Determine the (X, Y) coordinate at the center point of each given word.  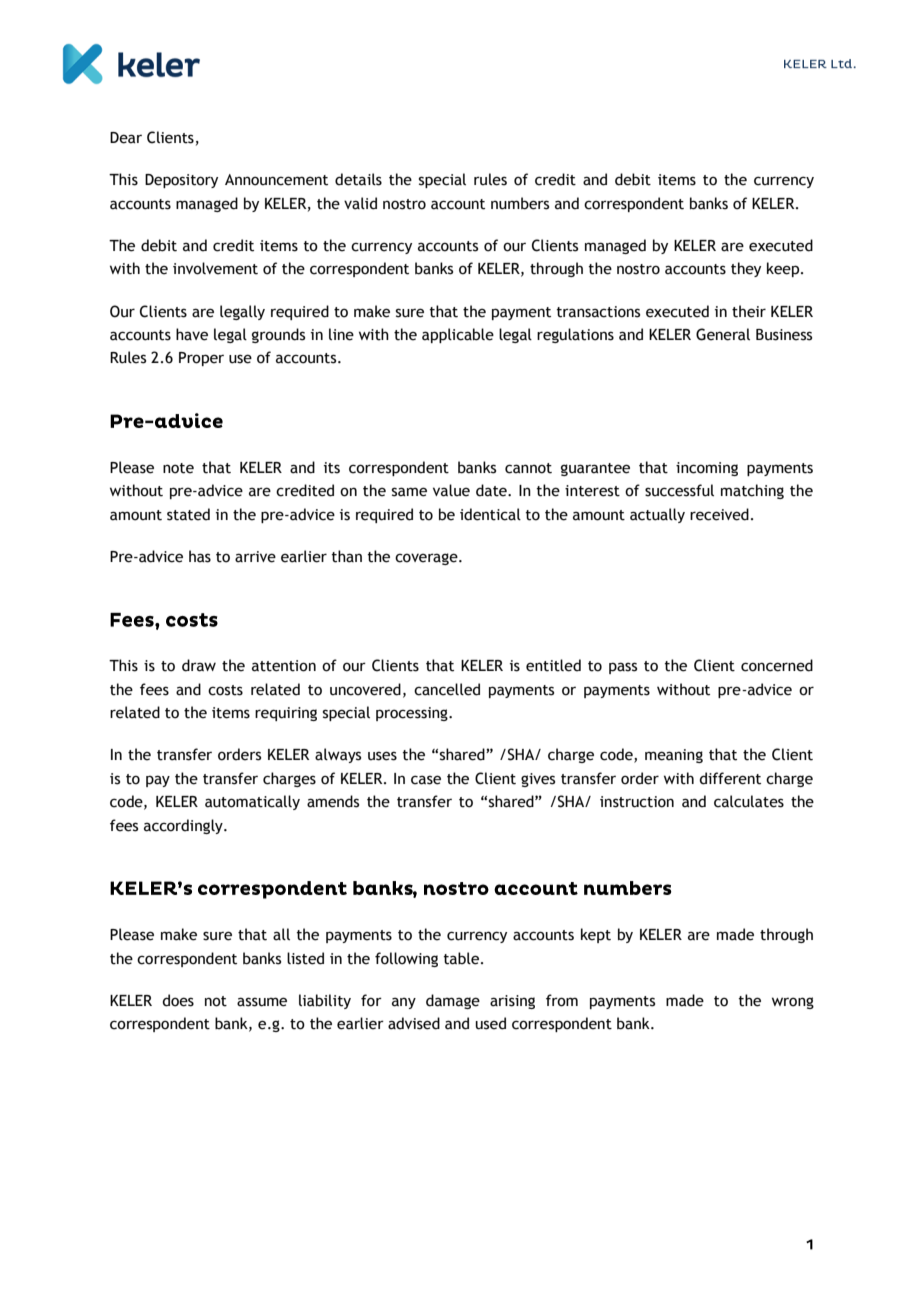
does (178, 1000)
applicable (458, 335)
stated (188, 514)
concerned (777, 665)
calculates (749, 801)
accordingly (184, 826)
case (426, 780)
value (451, 490)
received (719, 514)
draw (199, 665)
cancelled (447, 689)
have (192, 334)
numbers (520, 203)
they (746, 269)
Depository (181, 181)
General (723, 334)
